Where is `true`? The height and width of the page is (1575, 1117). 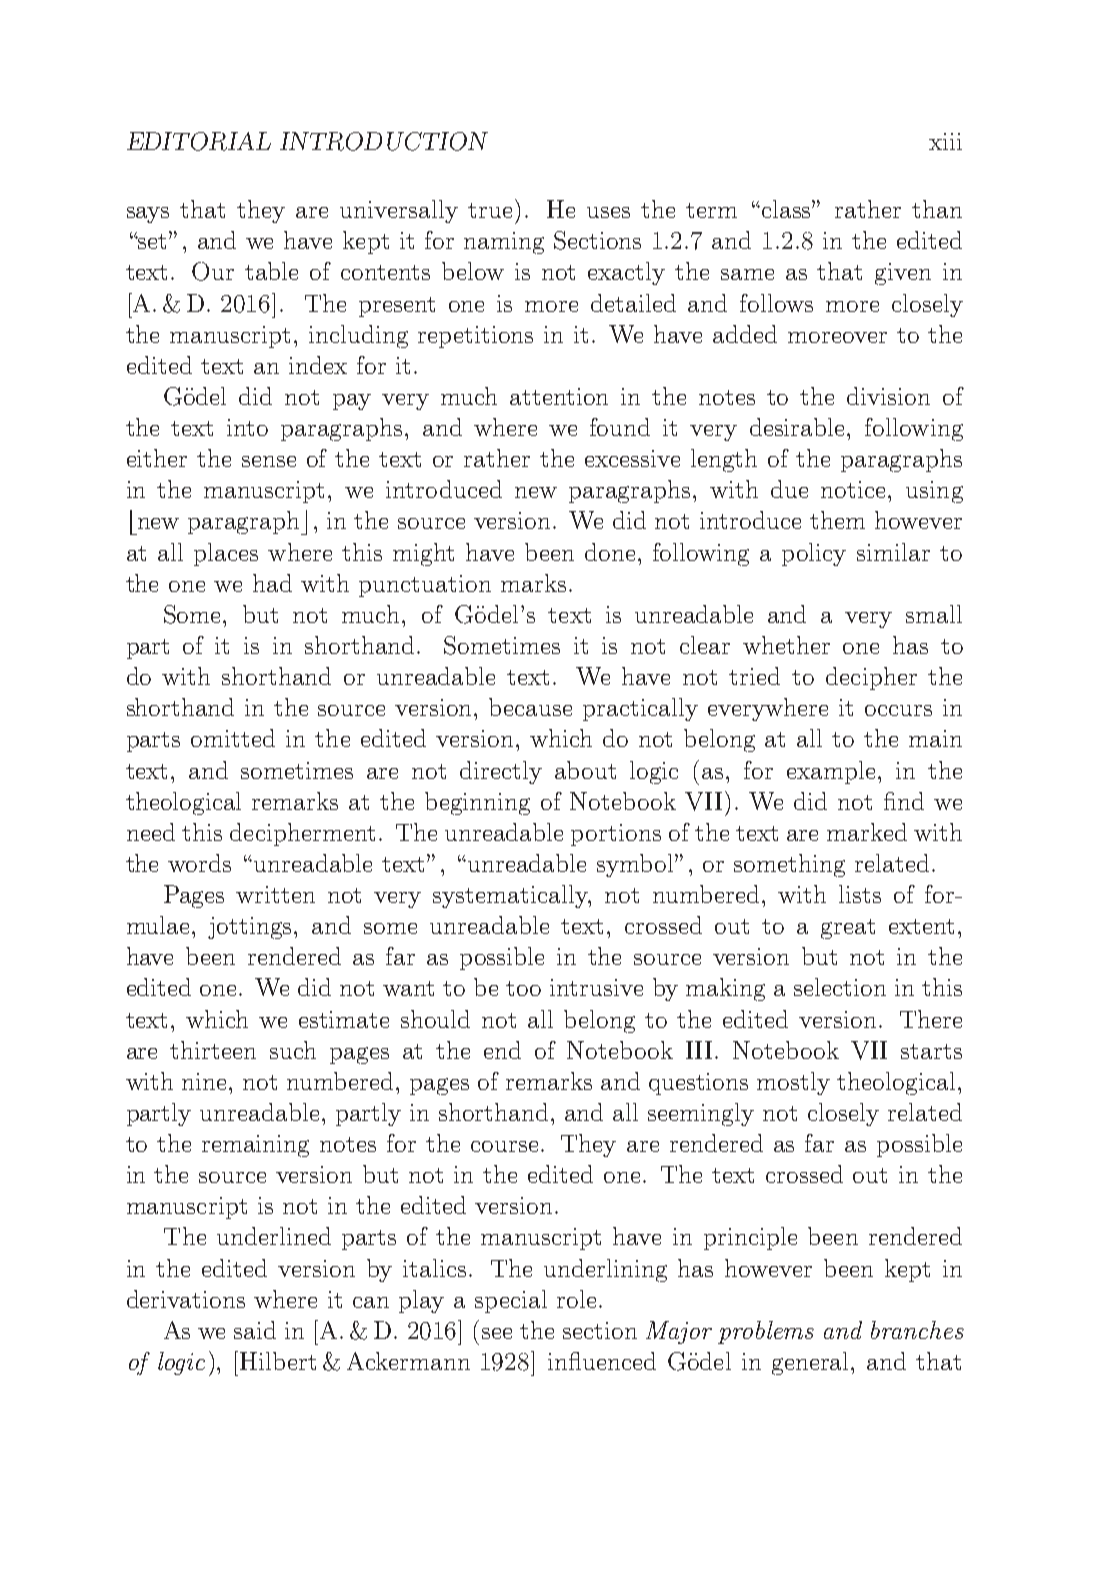 true is located at coordinates (490, 210).
